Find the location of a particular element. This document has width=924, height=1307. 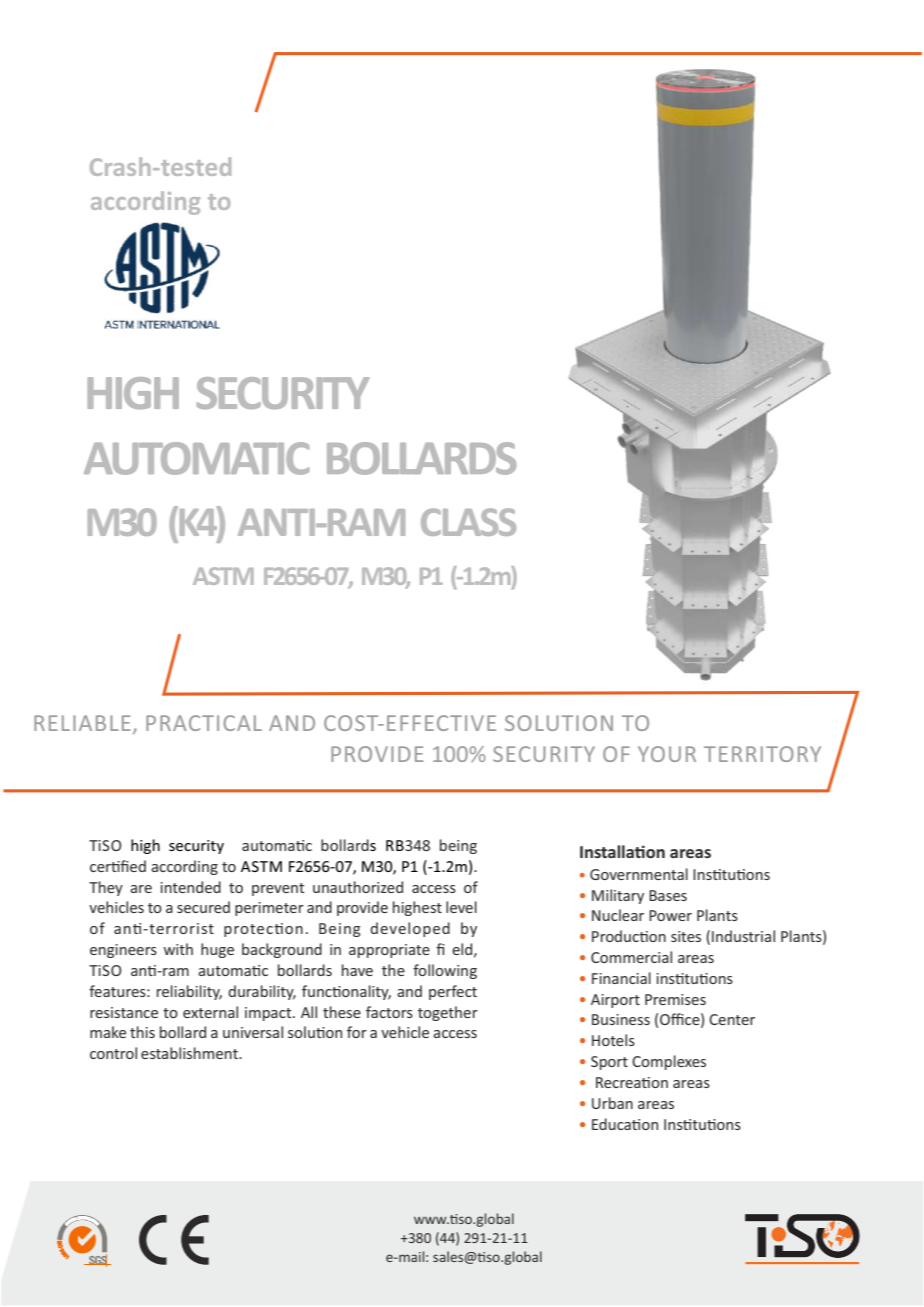

establishment is located at coordinates (190, 1053).
